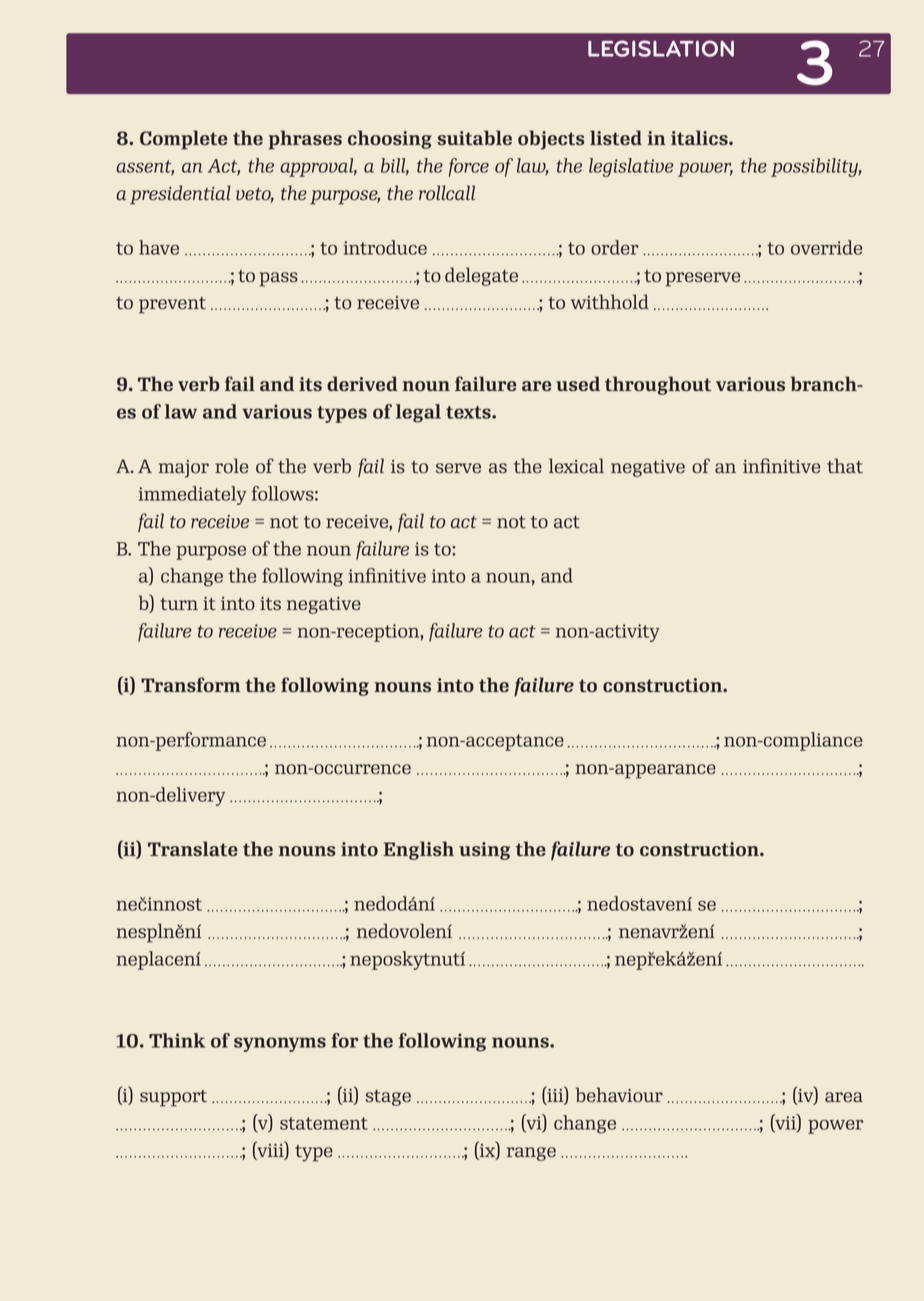  I want to click on delegate, so click(481, 276).
